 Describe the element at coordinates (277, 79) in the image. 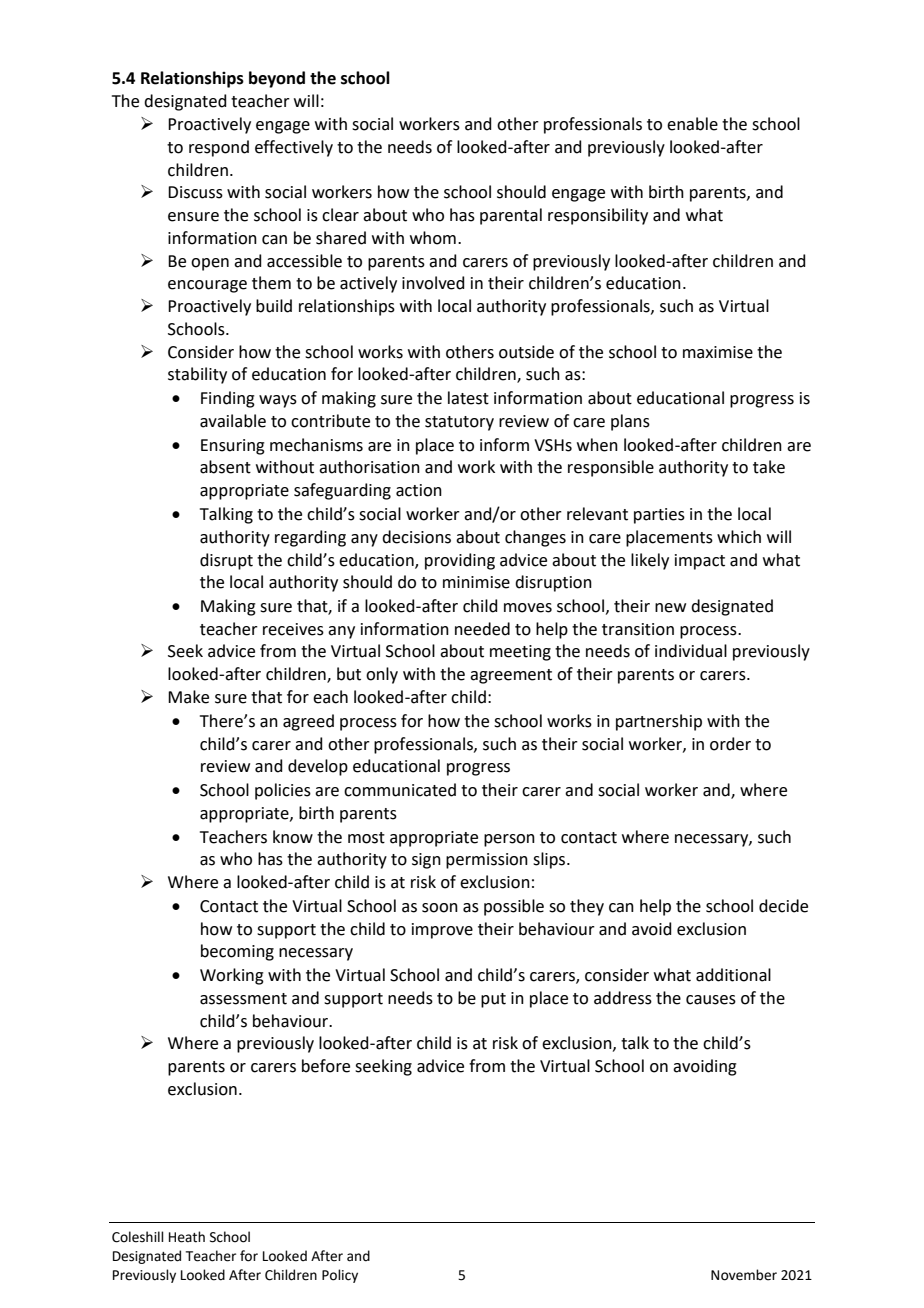

I see `beyond` at that location.
